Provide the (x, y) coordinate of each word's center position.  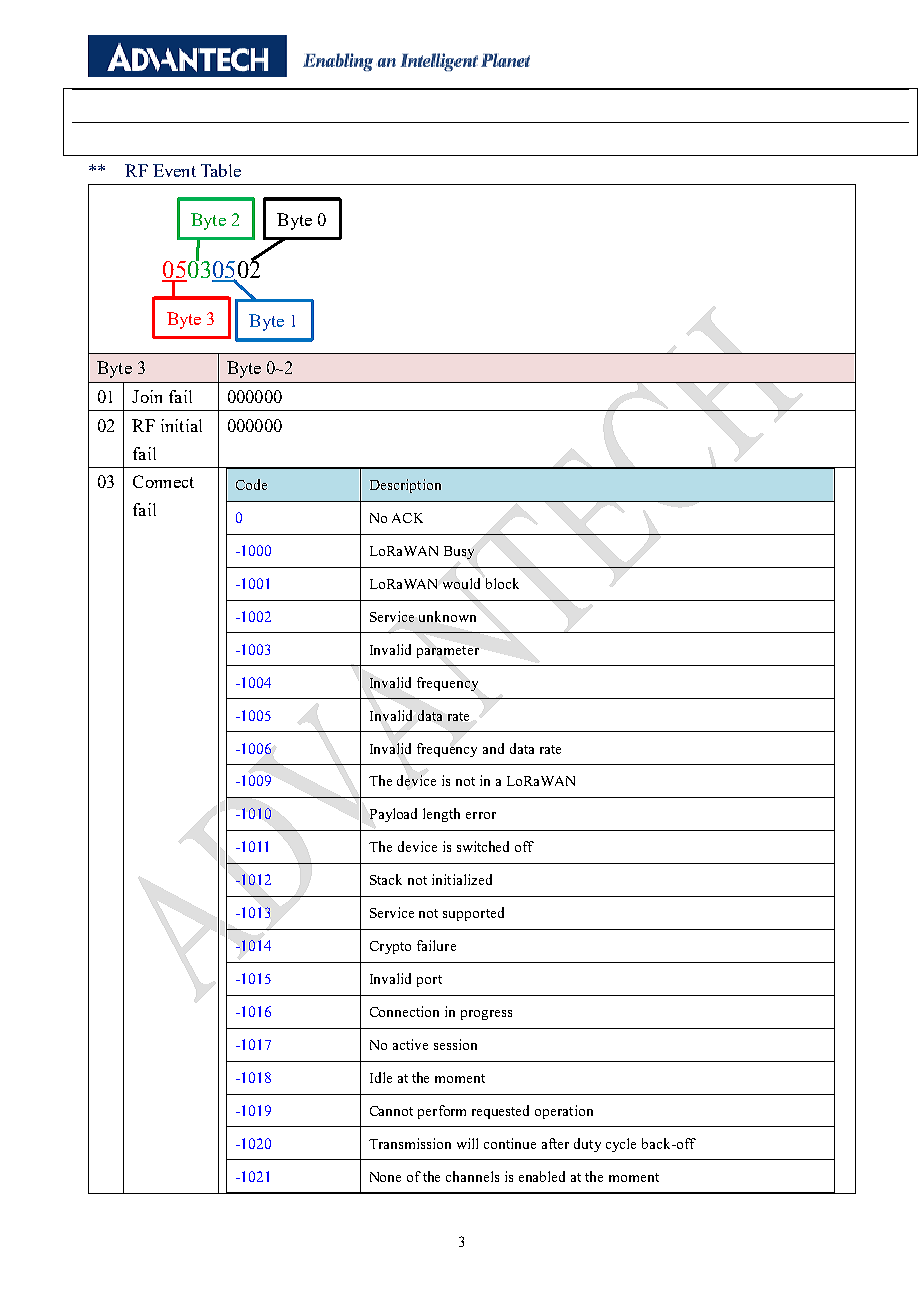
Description (405, 486)
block (502, 583)
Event (174, 170)
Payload (393, 815)
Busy (459, 552)
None (385, 1177)
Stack (386, 879)
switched (483, 846)
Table (221, 170)
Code (251, 484)
